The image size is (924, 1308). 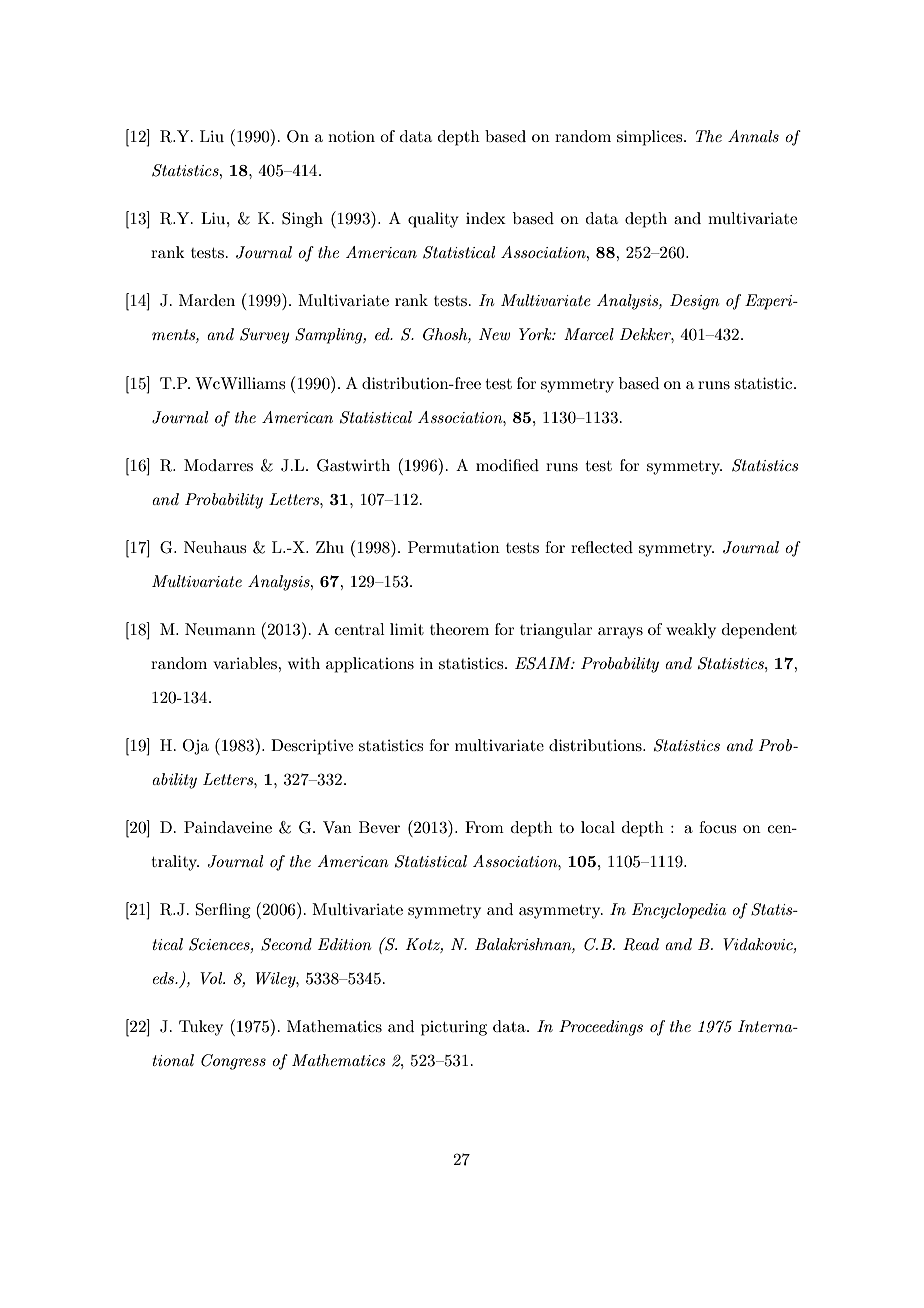 What do you see at coordinates (641, 944) in the image?
I see `Read` at bounding box center [641, 944].
